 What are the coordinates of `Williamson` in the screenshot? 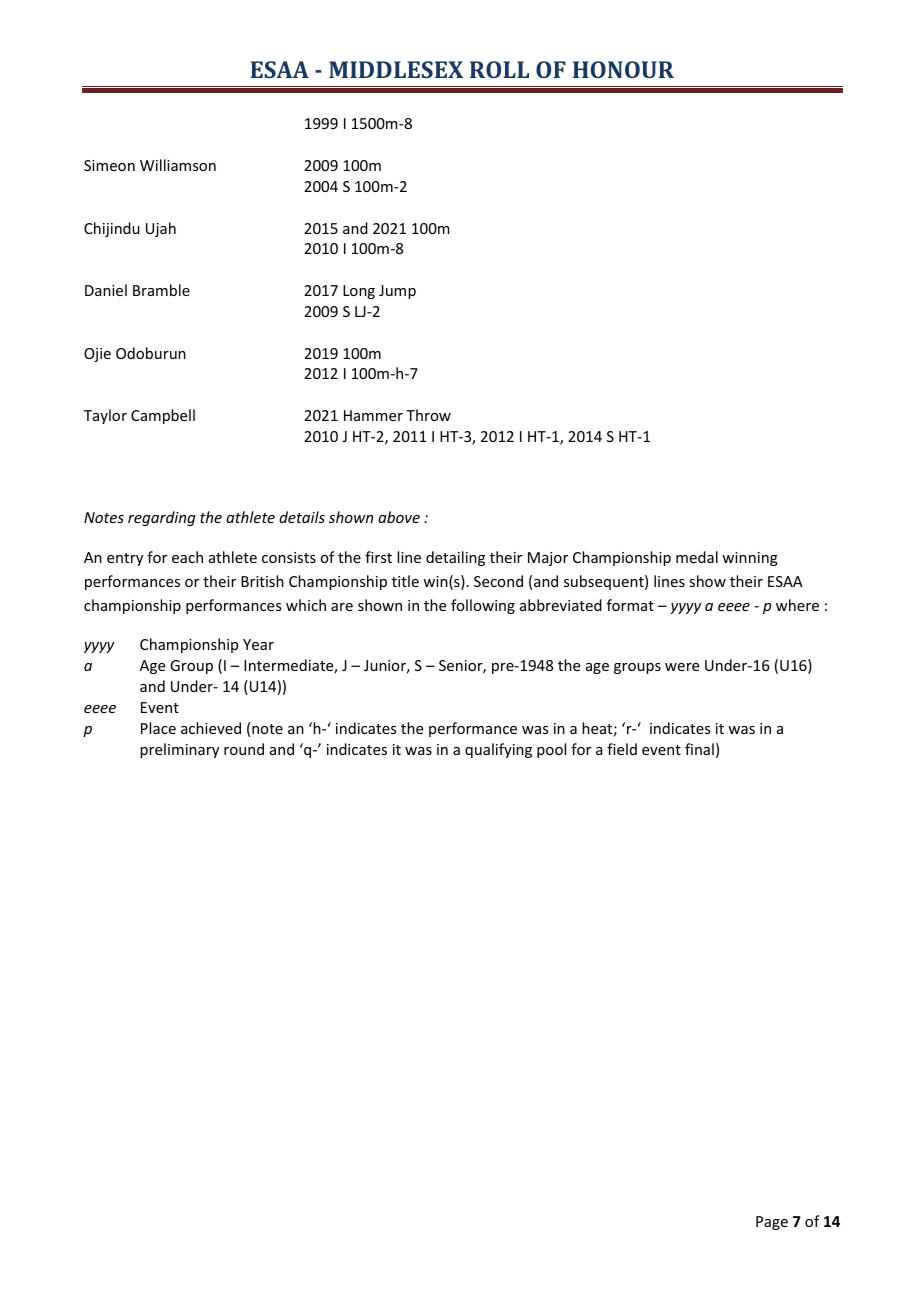 It's located at (178, 165).
